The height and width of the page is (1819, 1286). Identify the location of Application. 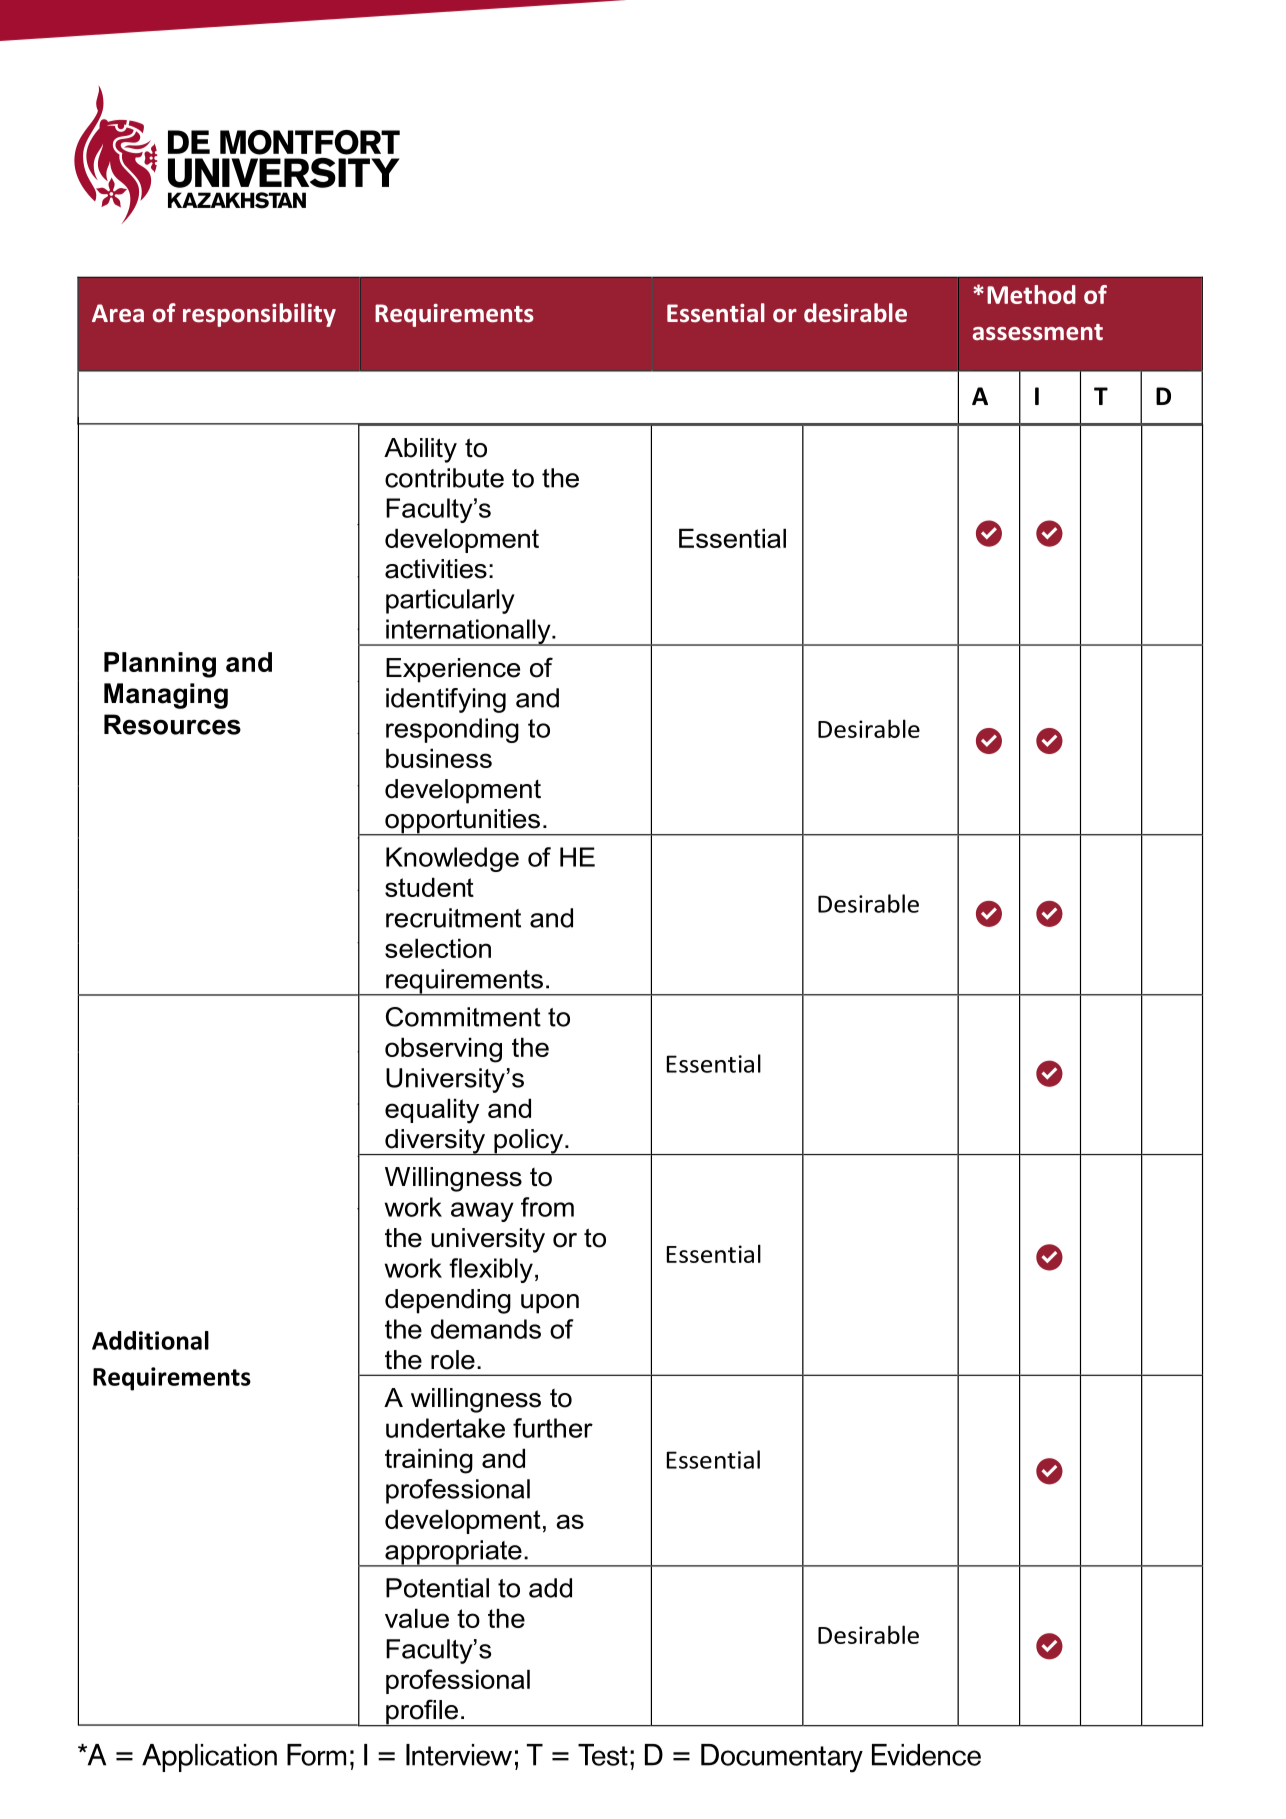
(209, 1758).
